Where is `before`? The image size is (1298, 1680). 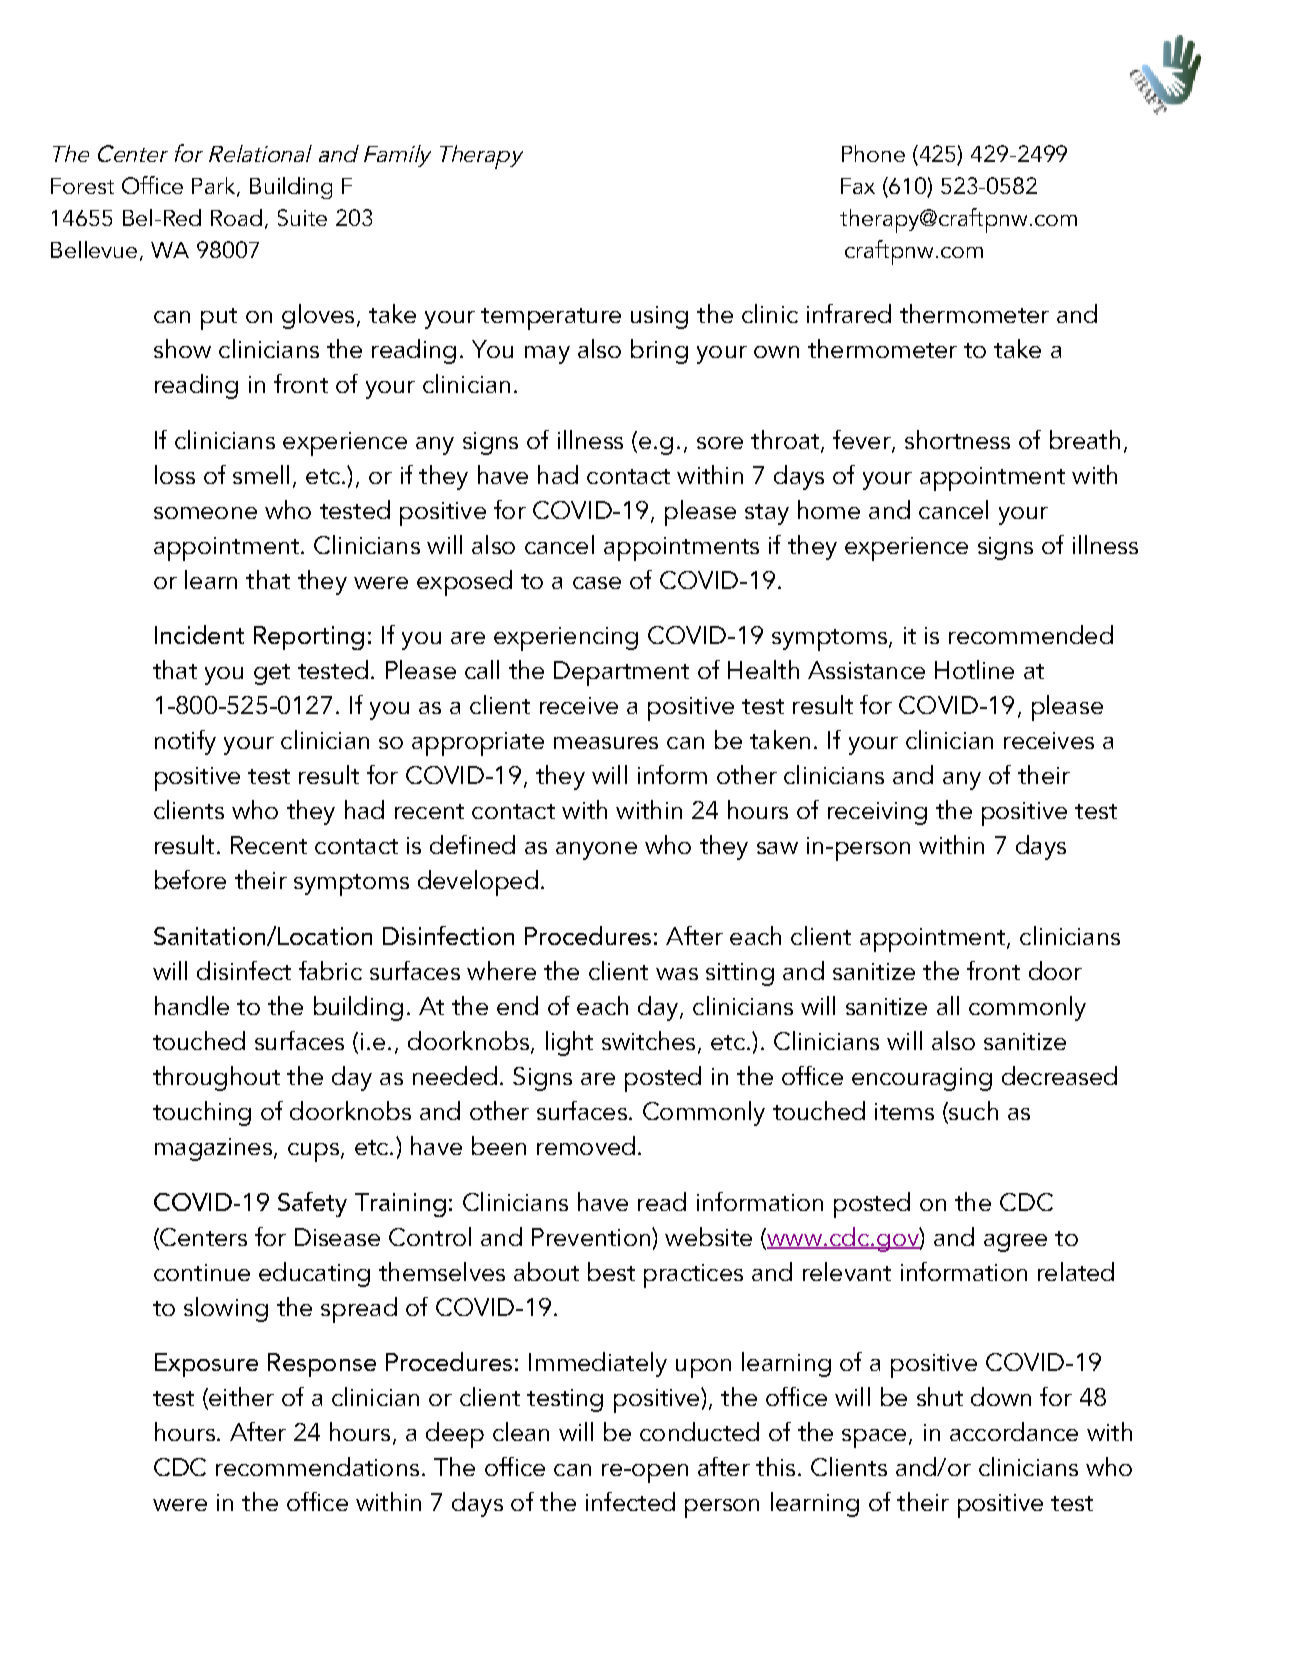 before is located at coordinates (190, 879).
